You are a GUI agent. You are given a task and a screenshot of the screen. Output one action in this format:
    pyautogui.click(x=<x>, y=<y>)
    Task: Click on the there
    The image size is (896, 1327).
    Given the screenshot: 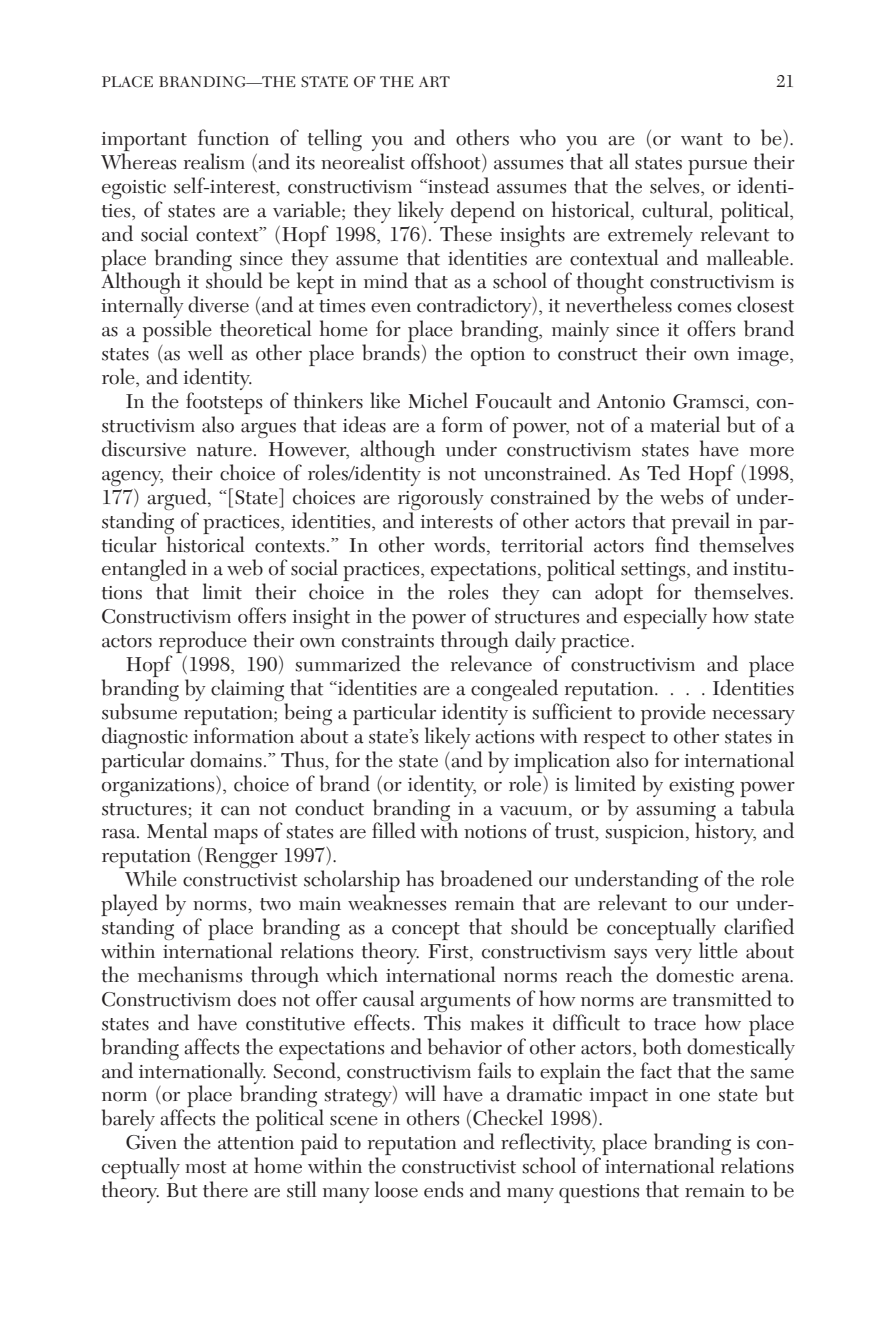 What is the action you would take?
    pyautogui.click(x=225, y=1189)
